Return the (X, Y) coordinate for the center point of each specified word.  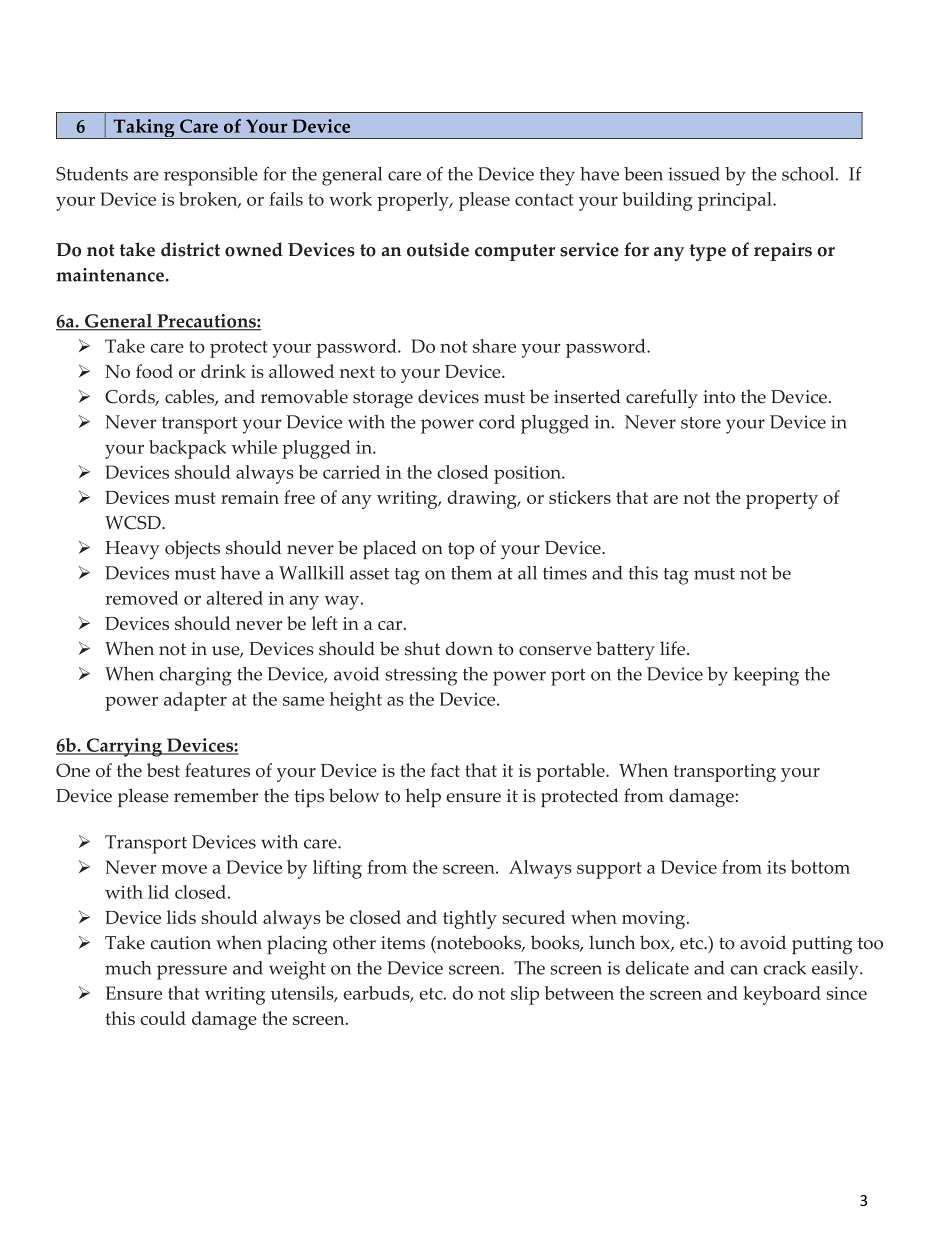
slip (525, 995)
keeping (766, 676)
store (701, 423)
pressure (192, 972)
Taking (144, 129)
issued (694, 174)
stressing (421, 676)
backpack (187, 449)
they (557, 176)
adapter (195, 701)
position (528, 475)
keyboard (782, 995)
